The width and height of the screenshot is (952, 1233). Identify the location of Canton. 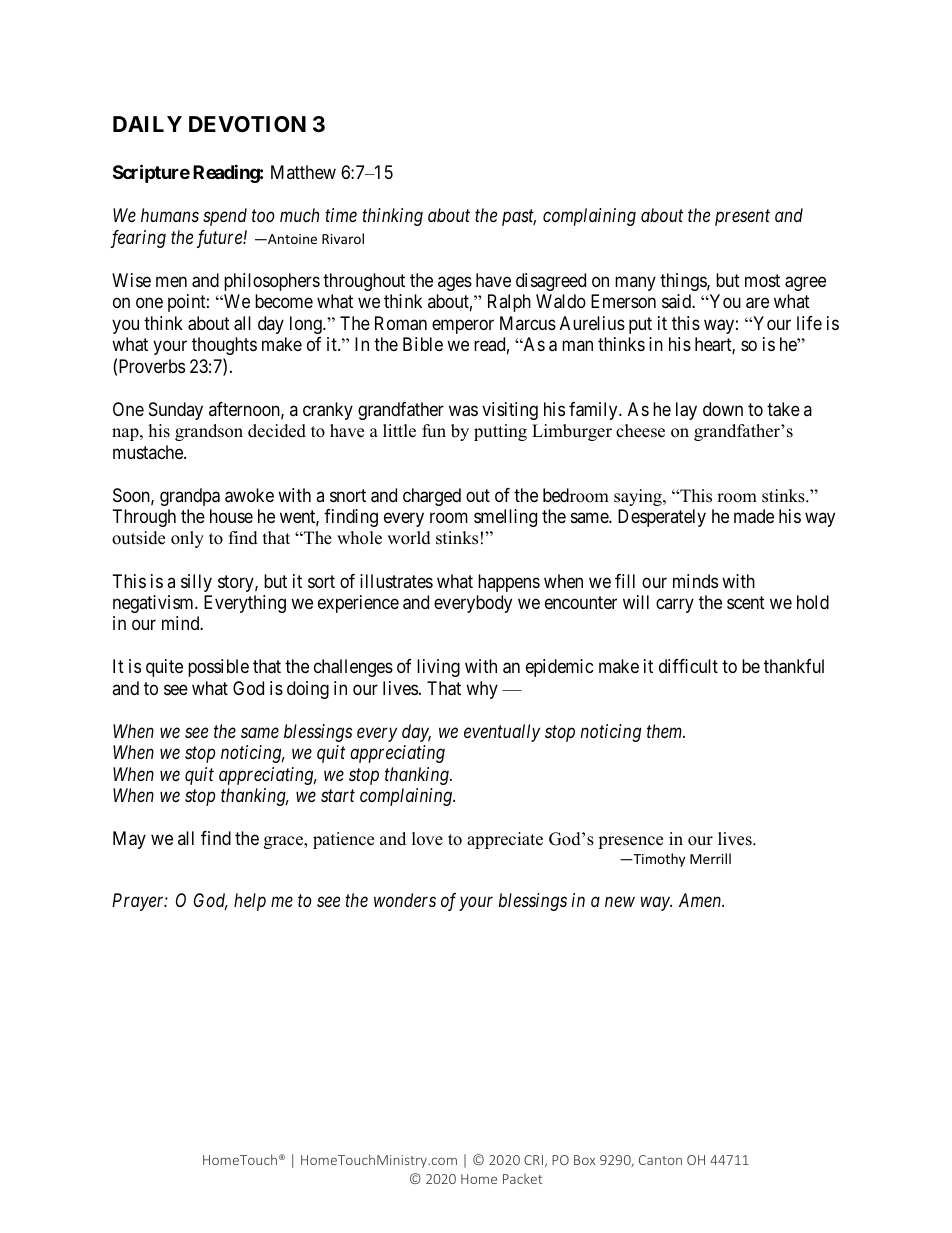
(660, 1160).
